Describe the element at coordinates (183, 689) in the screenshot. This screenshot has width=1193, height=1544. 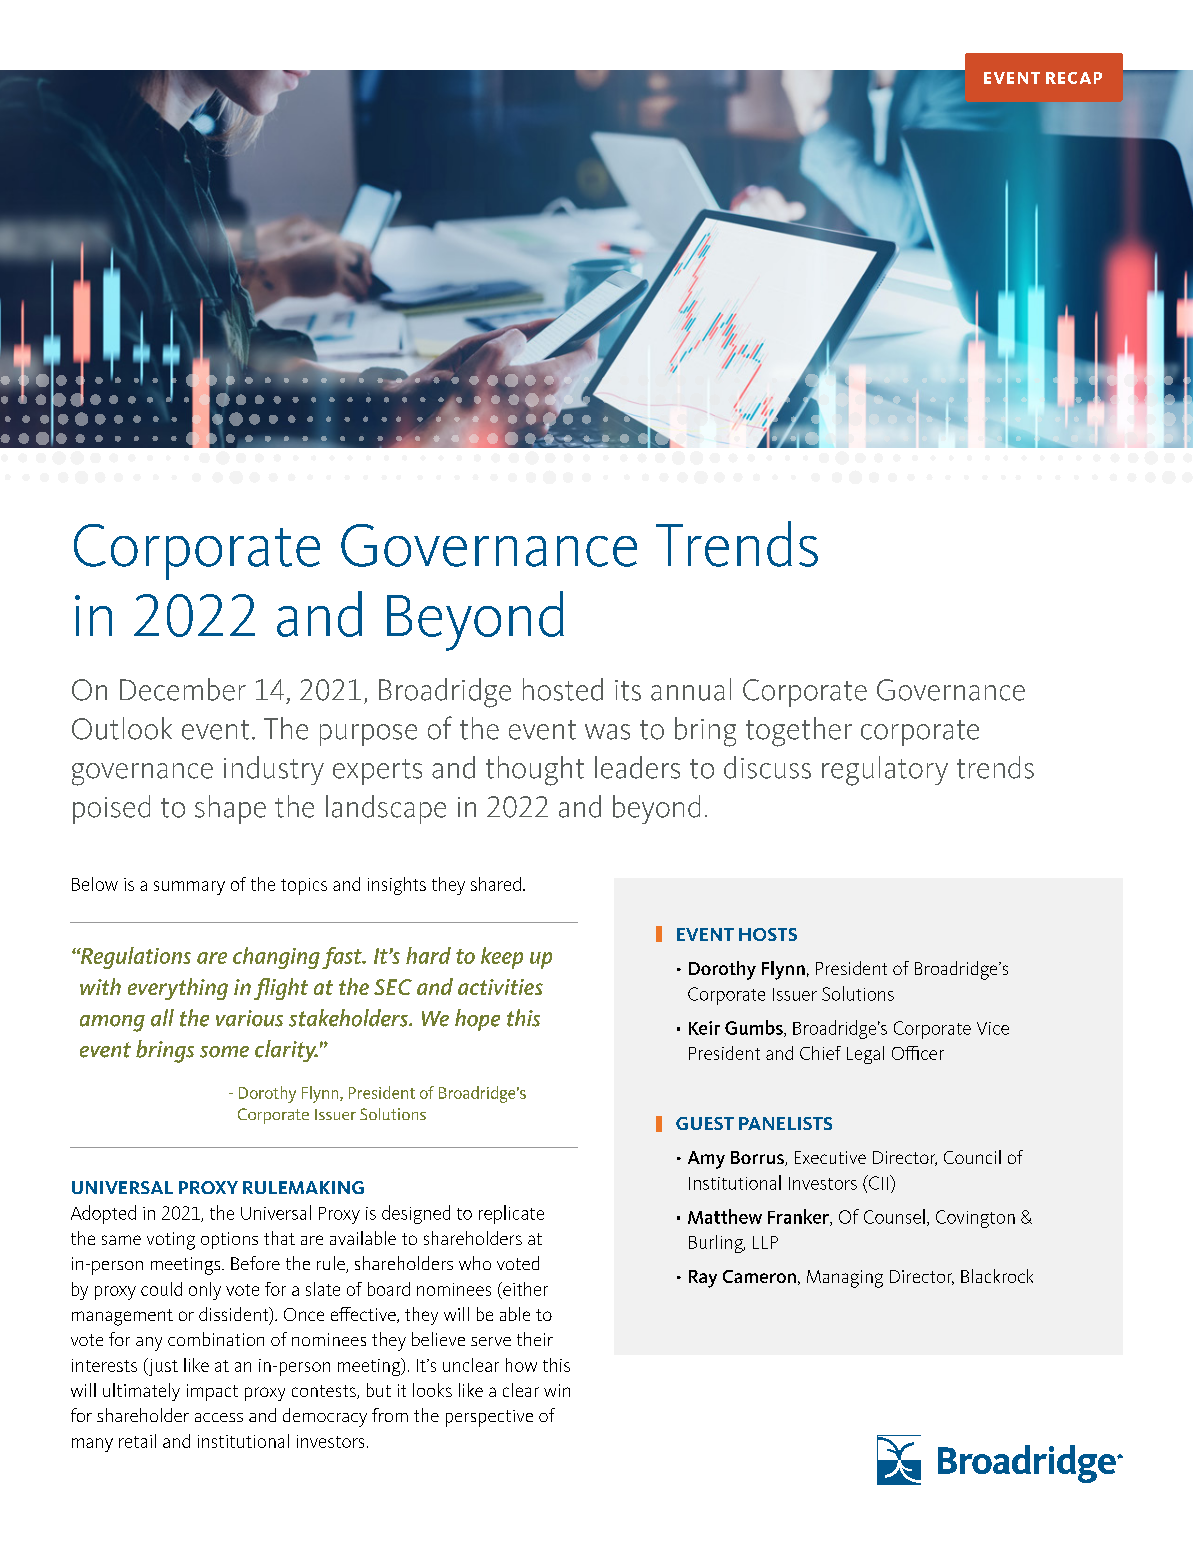
I see `December` at that location.
